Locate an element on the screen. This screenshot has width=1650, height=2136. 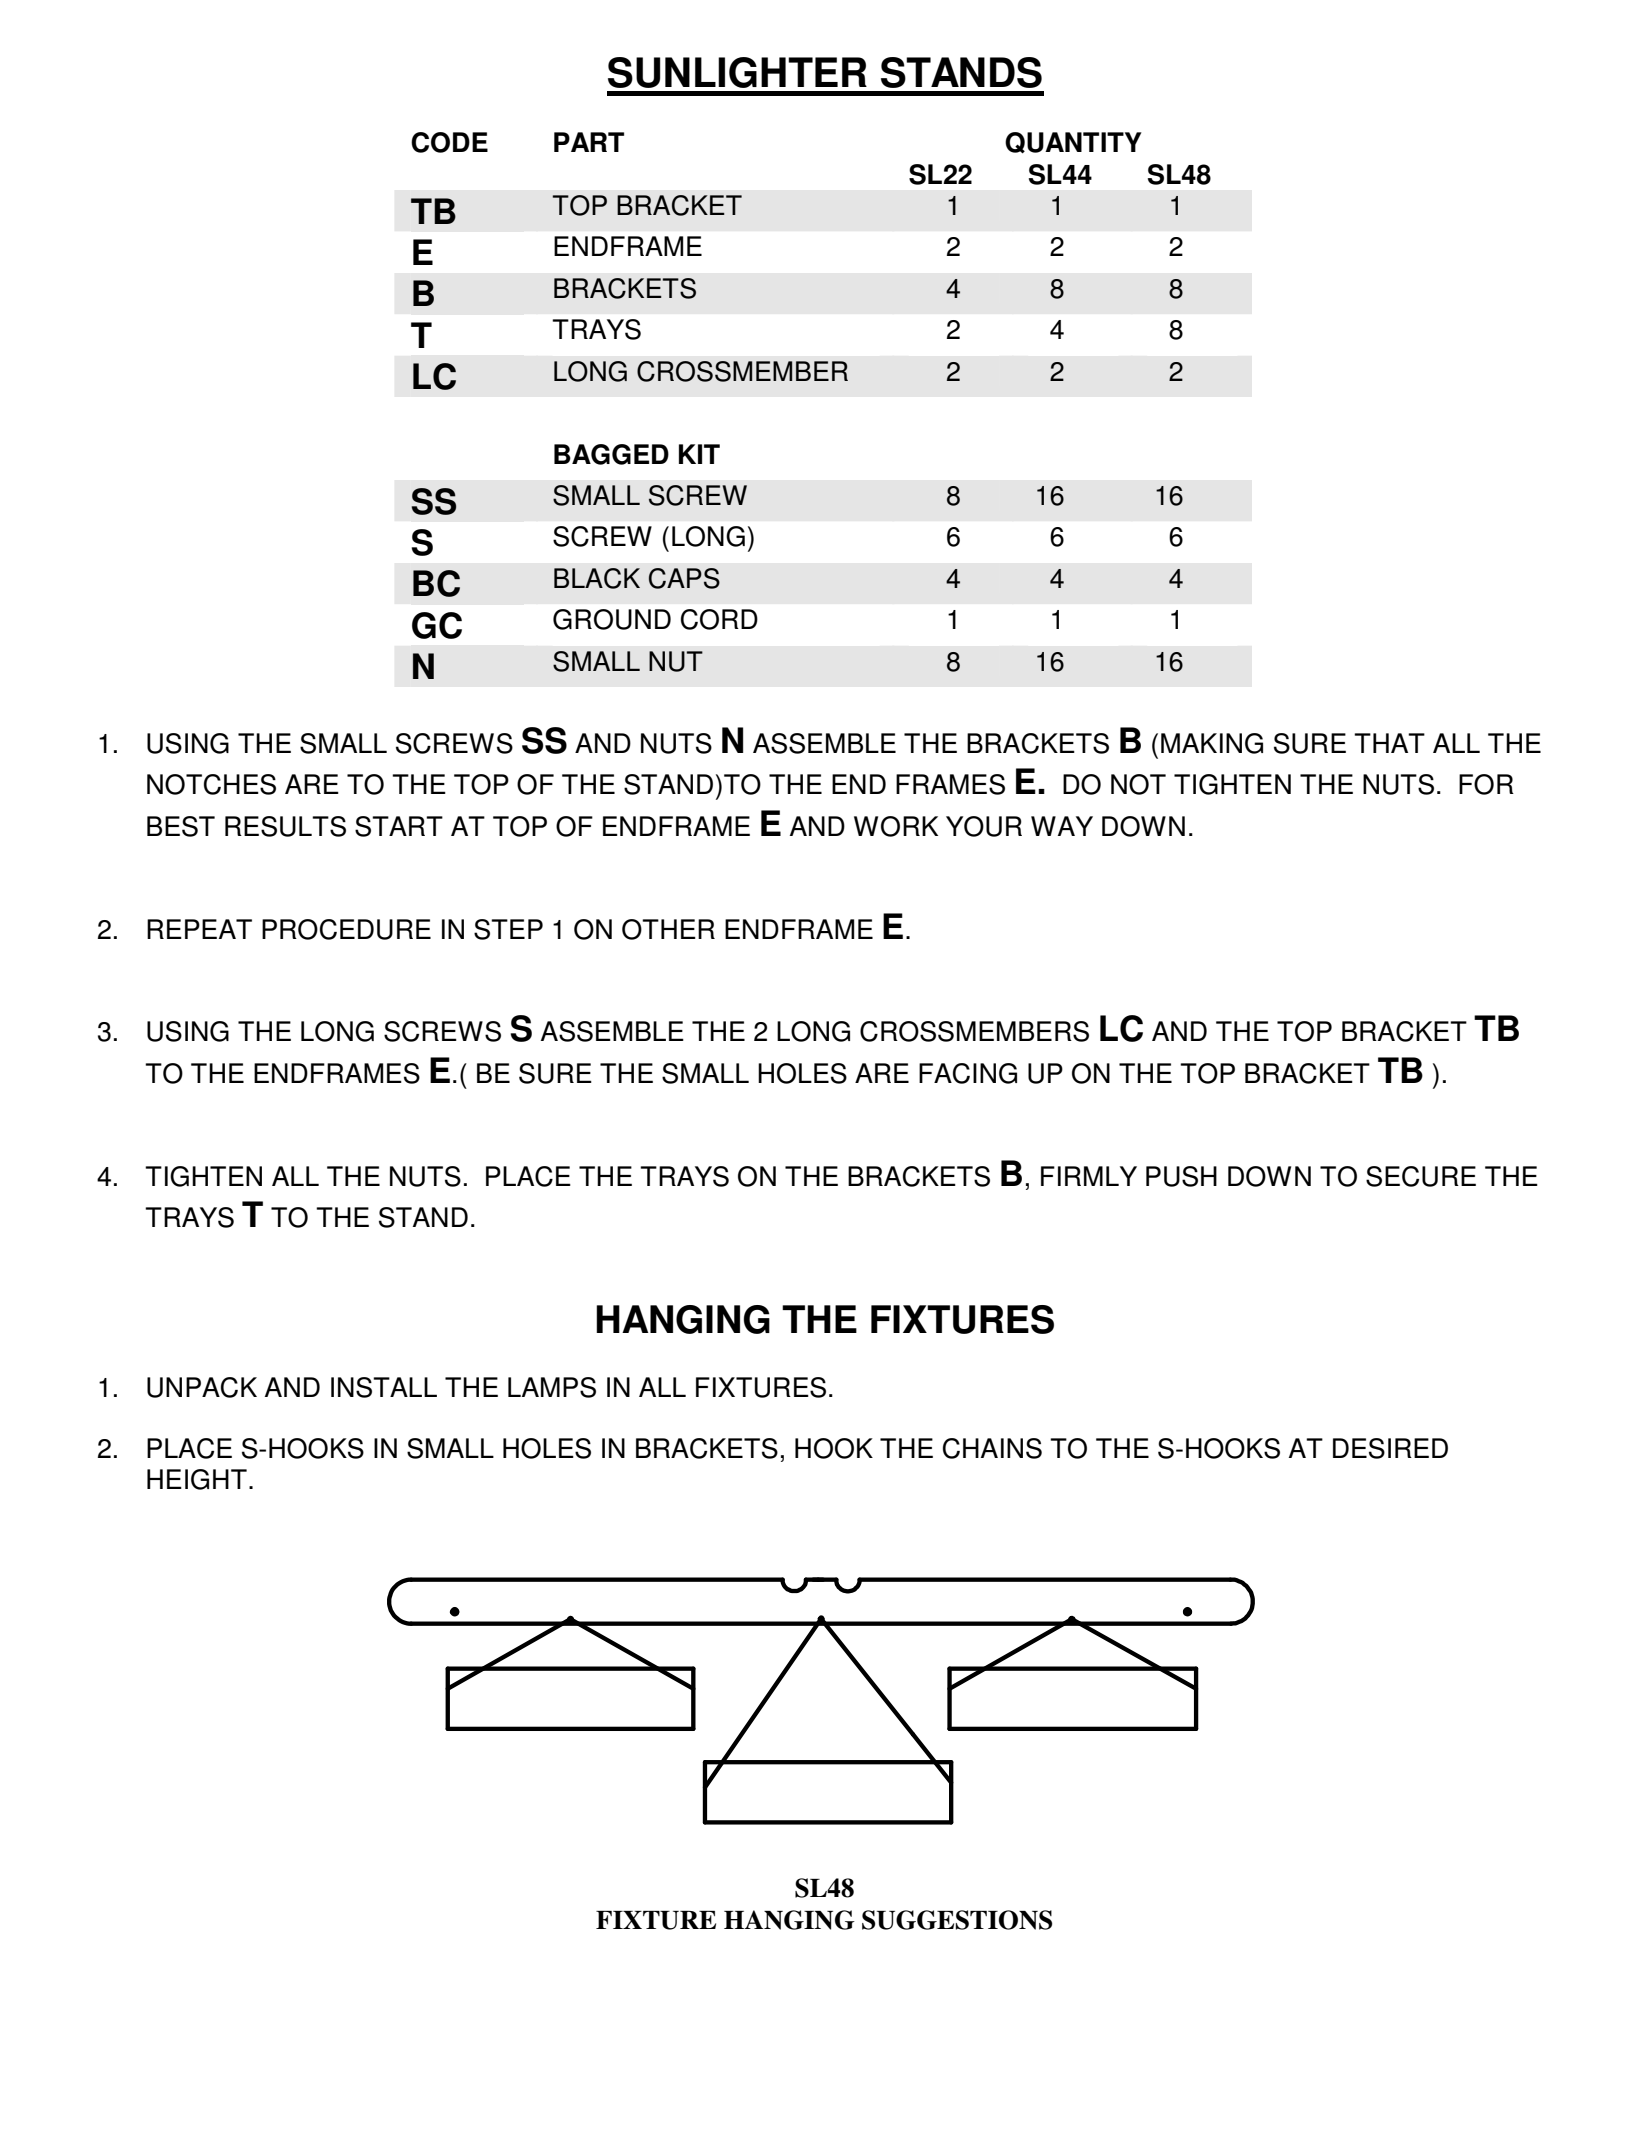
INSTALL is located at coordinates (384, 1387).
